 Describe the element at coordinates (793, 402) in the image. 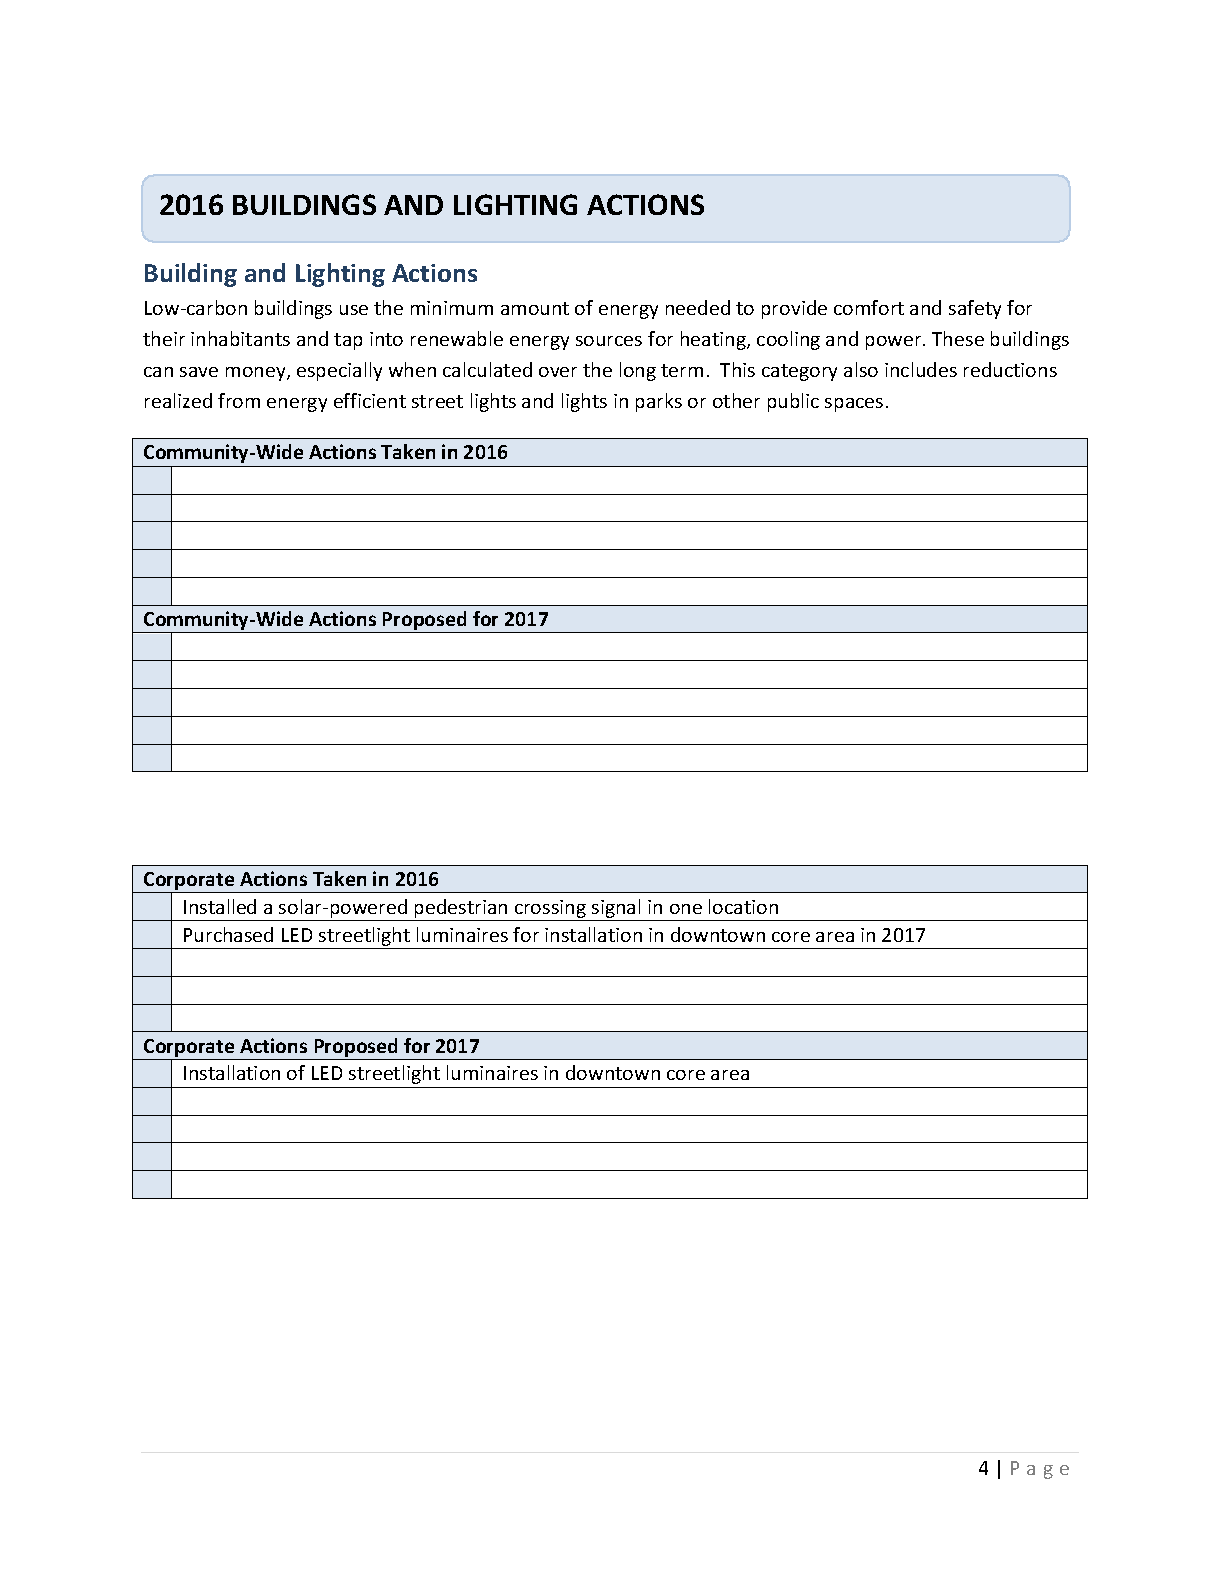

I see `public` at that location.
